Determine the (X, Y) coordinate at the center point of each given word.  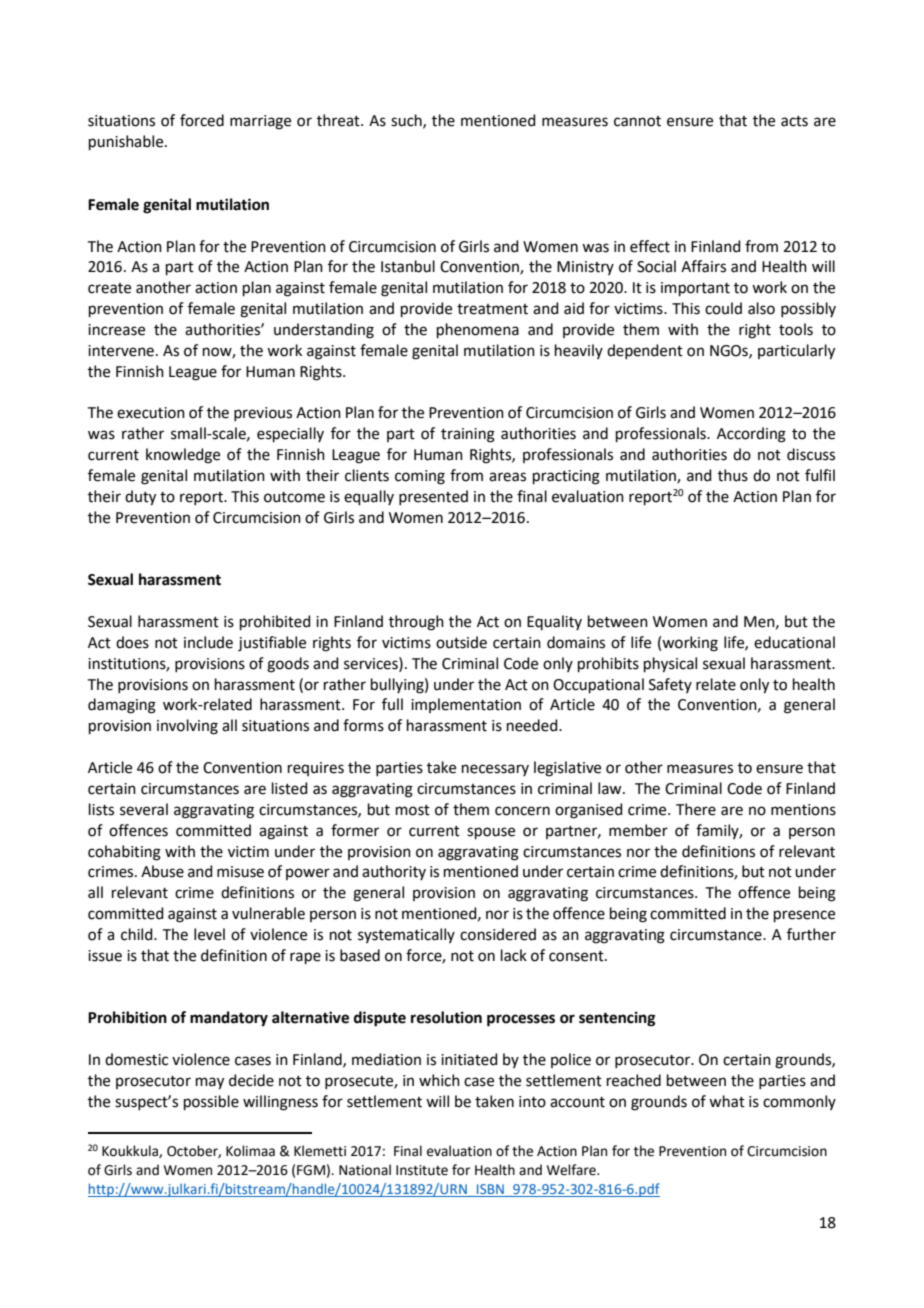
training (468, 435)
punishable (127, 142)
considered (498, 934)
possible (211, 1102)
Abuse (162, 871)
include (208, 642)
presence (804, 916)
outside (461, 642)
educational (794, 642)
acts (794, 121)
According (751, 435)
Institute (422, 1170)
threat (339, 120)
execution (151, 413)
